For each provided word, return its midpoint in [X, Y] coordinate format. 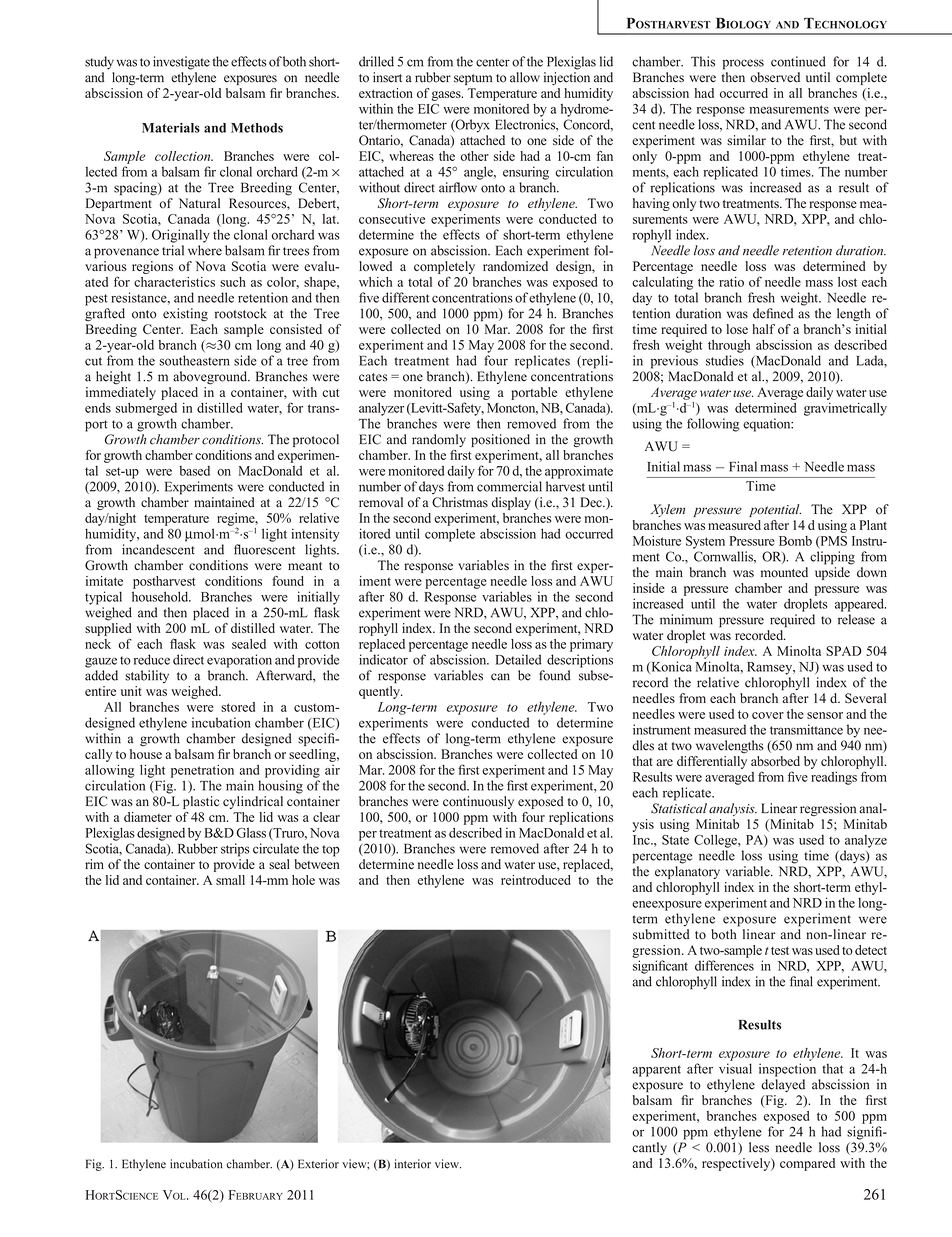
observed [775, 77]
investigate [181, 63]
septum [473, 79]
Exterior [318, 1164]
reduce [152, 659]
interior [413, 1164]
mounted [784, 572]
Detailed [518, 659]
